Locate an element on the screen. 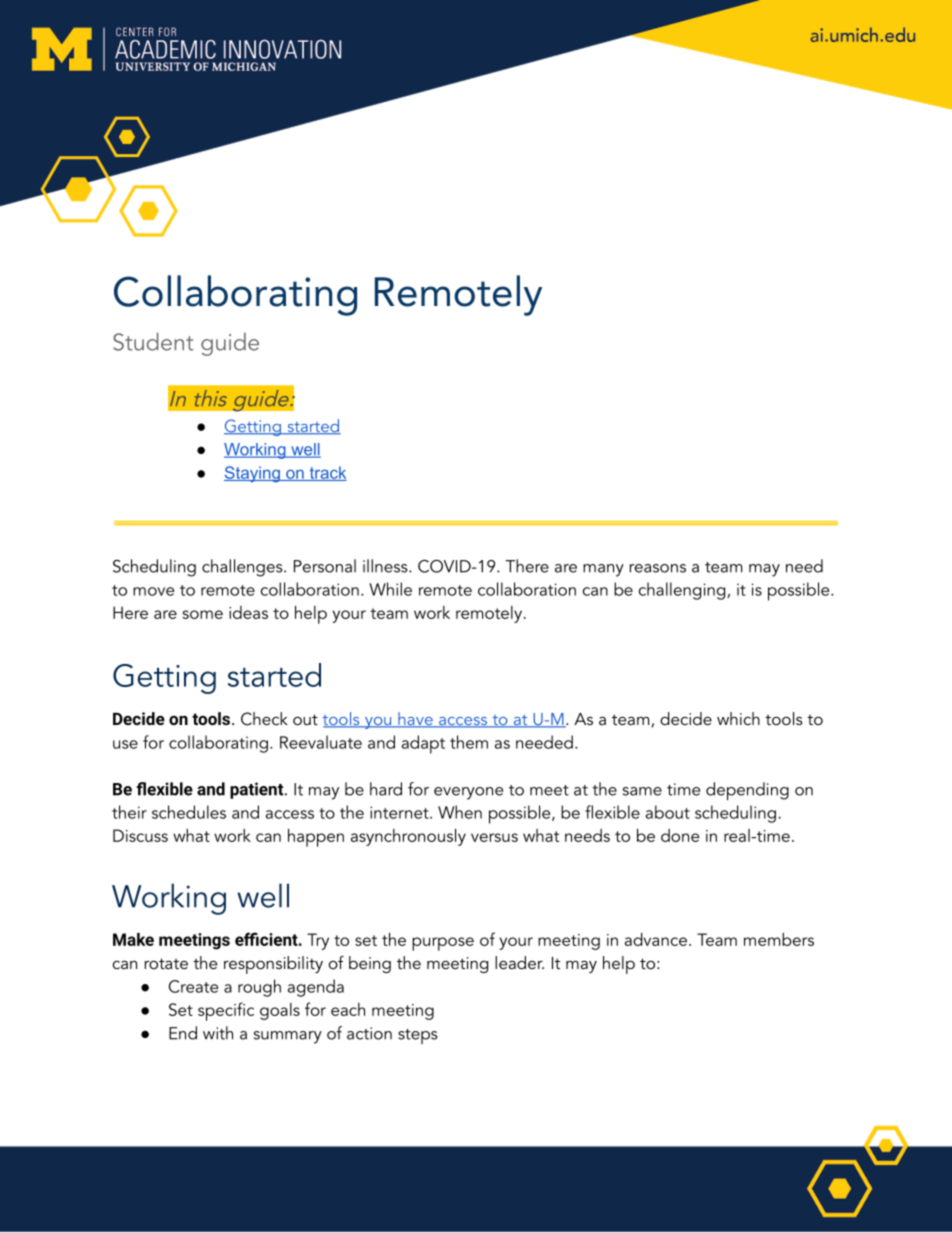 This screenshot has height=1233, width=952. While is located at coordinates (390, 589).
